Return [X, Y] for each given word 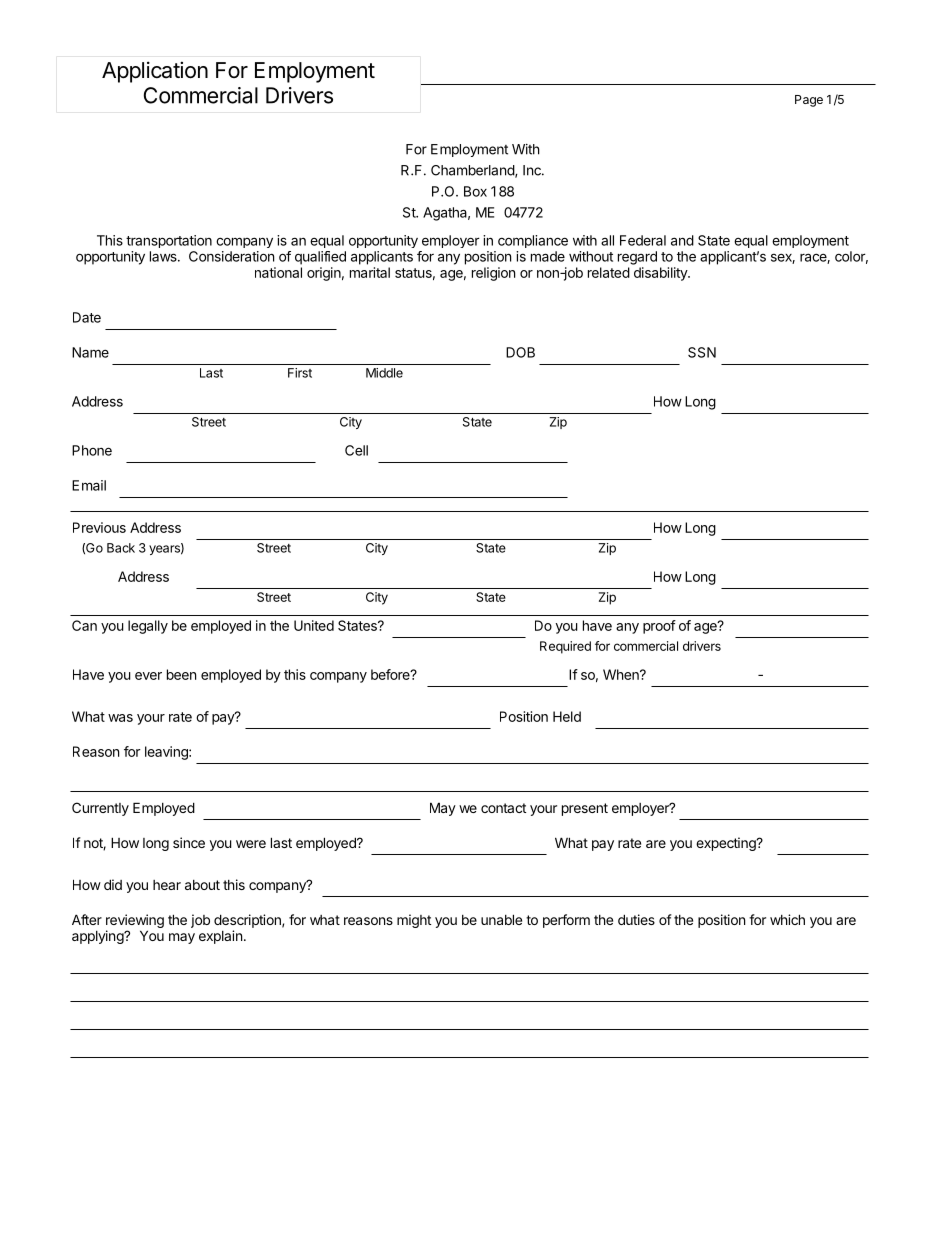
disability [661, 274]
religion [493, 274]
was [120, 718]
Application [155, 72]
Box [475, 191]
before [391, 674]
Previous [99, 527]
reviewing [135, 922]
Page [809, 101]
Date [87, 317]
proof [659, 627]
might [414, 921]
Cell [356, 450]
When [622, 674]
